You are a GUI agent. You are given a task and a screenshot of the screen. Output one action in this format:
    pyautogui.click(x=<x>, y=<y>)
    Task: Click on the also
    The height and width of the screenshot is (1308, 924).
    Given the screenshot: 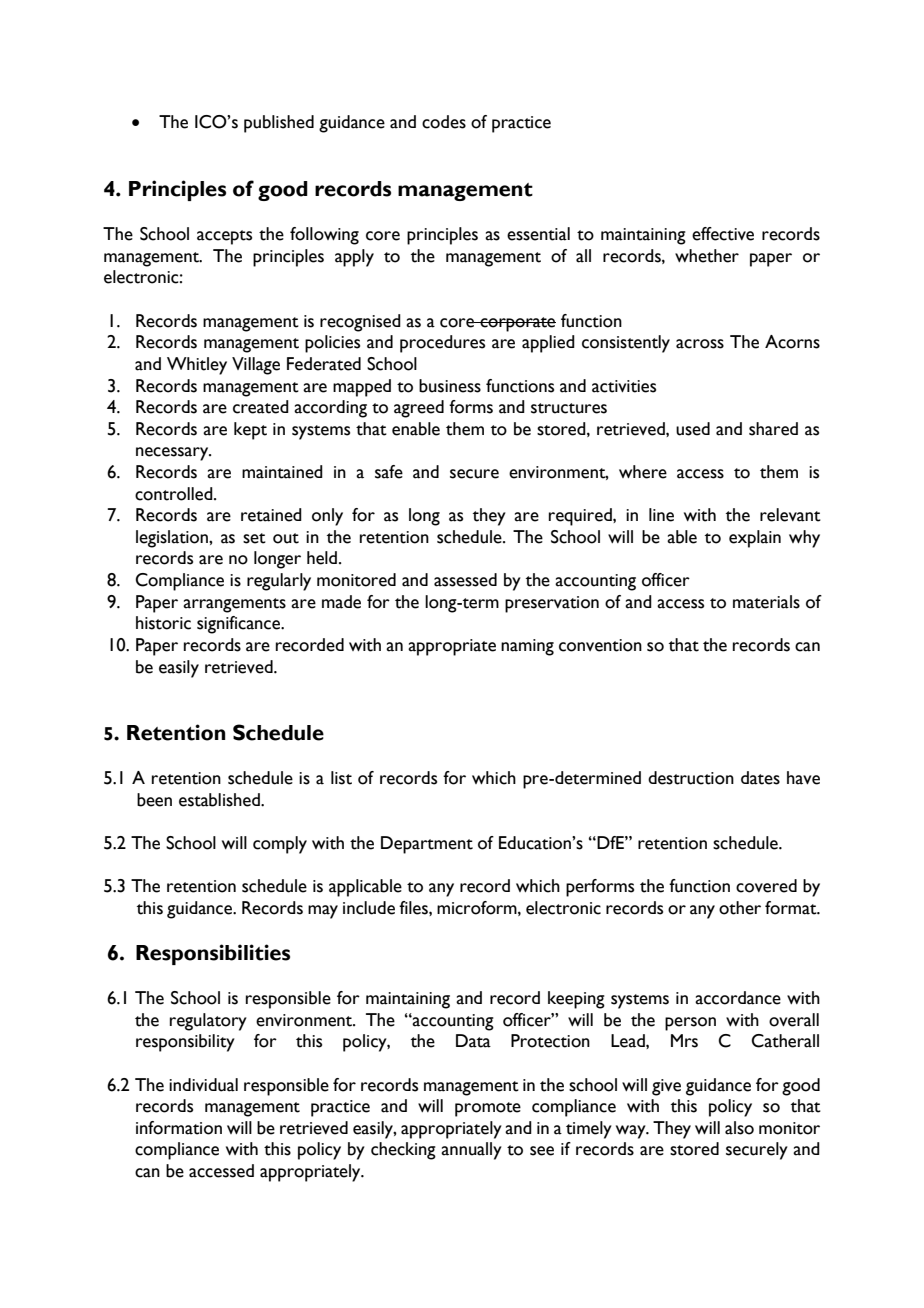 What is the action you would take?
    pyautogui.click(x=739, y=1128)
